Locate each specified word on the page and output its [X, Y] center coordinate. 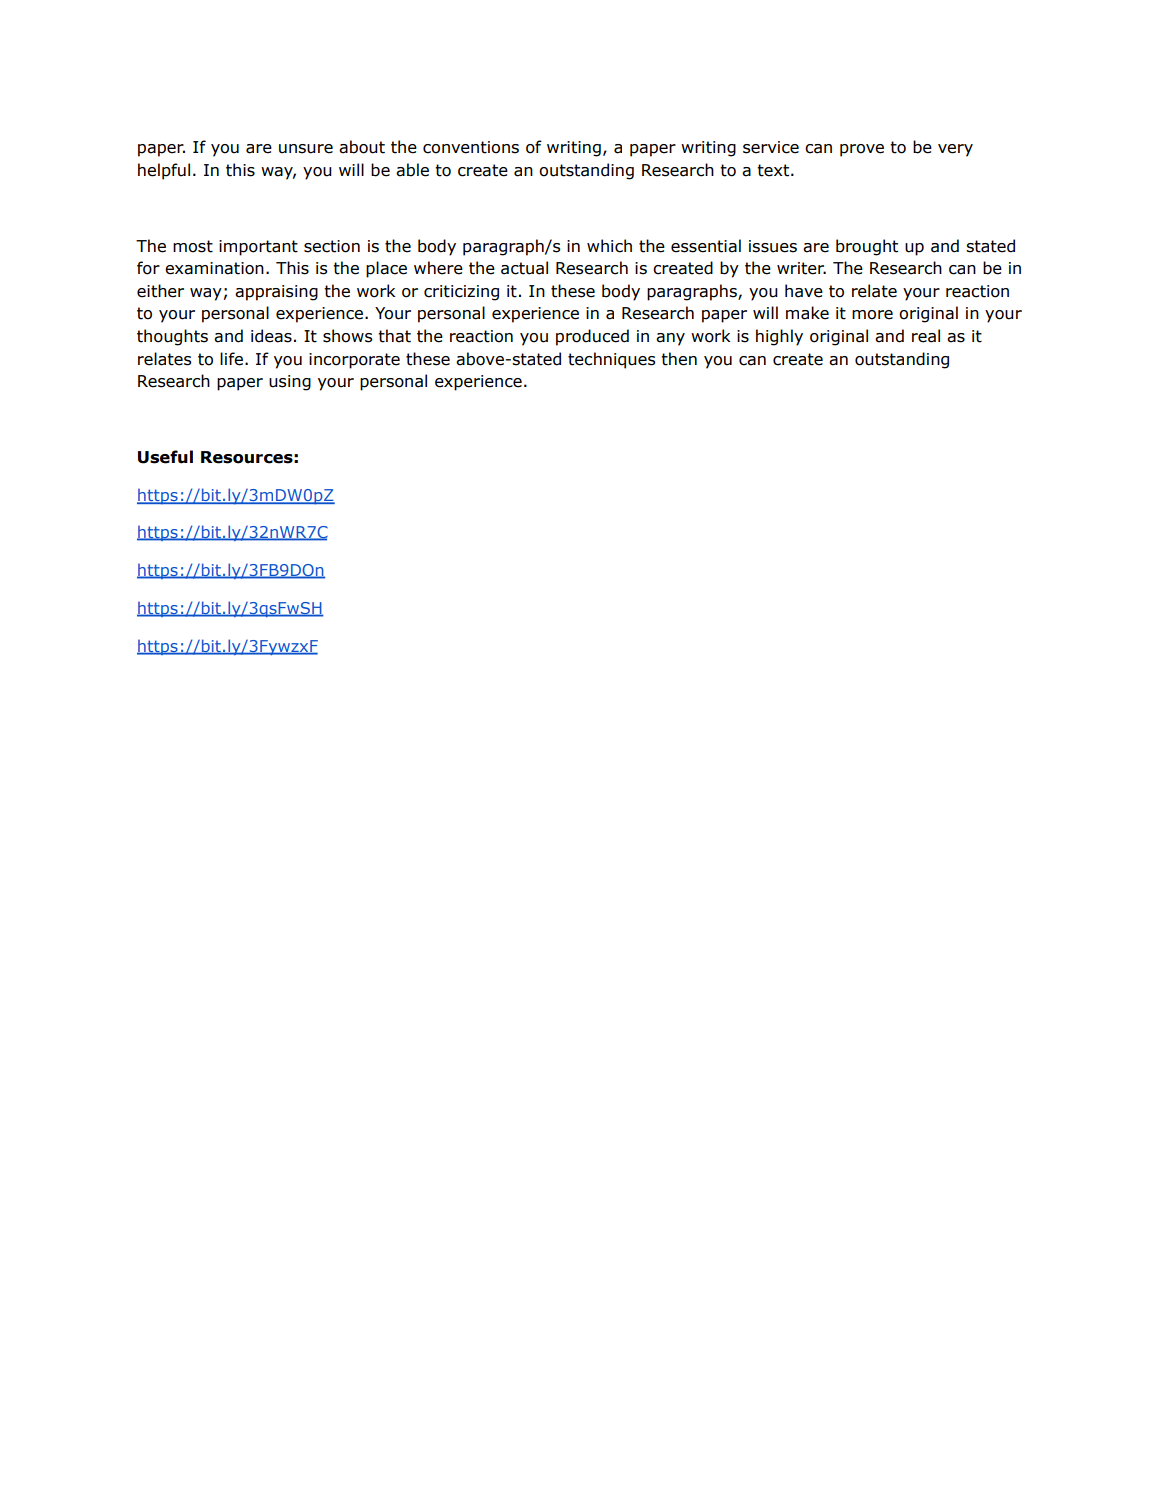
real [926, 336]
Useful [165, 457]
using [290, 383]
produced [592, 337]
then [679, 359]
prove [862, 150]
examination [214, 268]
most [193, 246]
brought [867, 247]
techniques [612, 360]
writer [801, 268]
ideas [271, 336]
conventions [471, 147]
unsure [306, 149]
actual [524, 268]
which [609, 246]
